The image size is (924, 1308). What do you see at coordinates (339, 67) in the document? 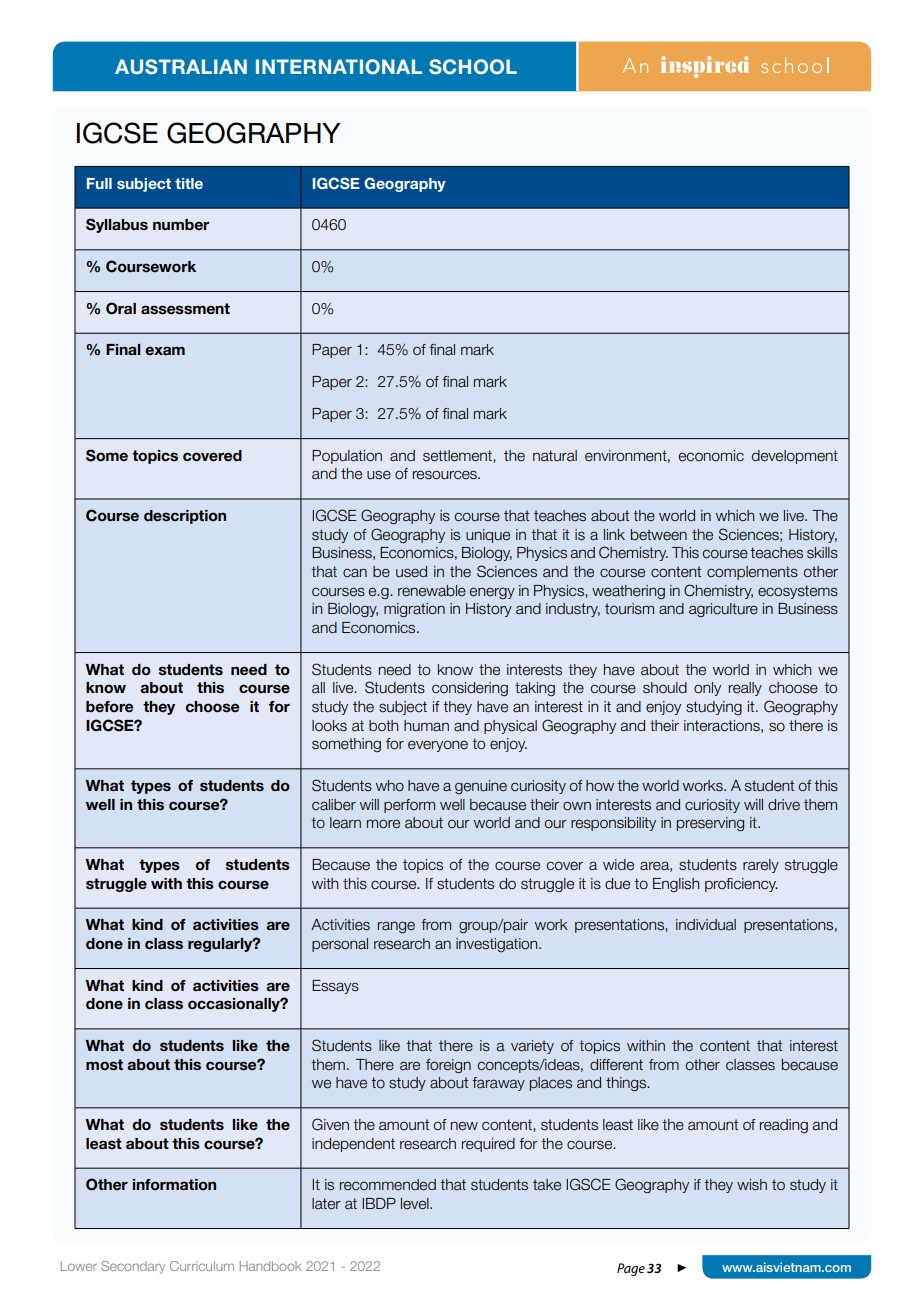
I see `INTERNATIONAL` at bounding box center [339, 67].
